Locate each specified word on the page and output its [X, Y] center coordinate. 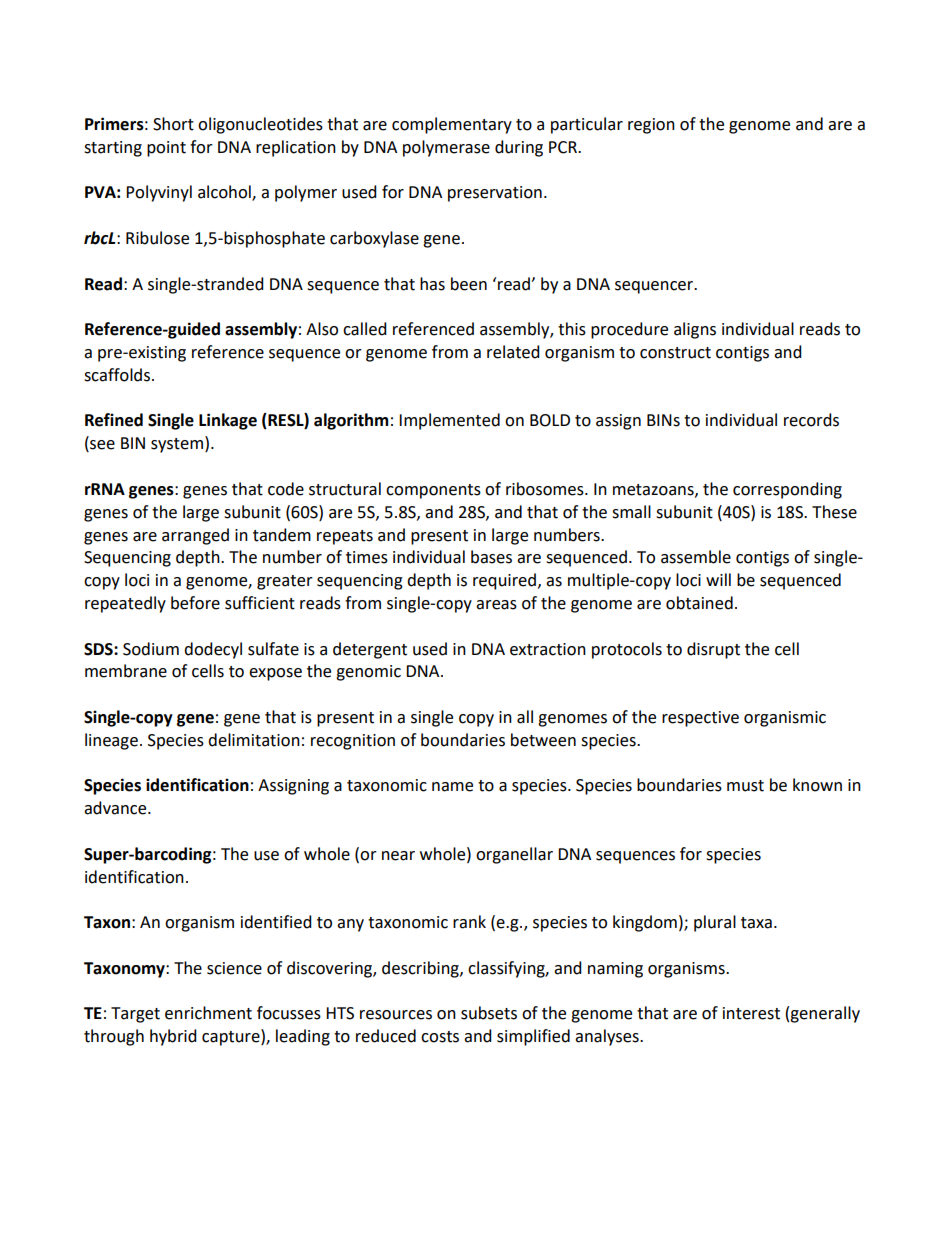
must [745, 786]
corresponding [787, 490]
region [651, 126]
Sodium [151, 649]
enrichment [208, 1013]
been [469, 284]
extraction [548, 649]
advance [116, 808]
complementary [452, 125]
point [166, 149]
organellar [514, 855]
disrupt [713, 650]
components [433, 491]
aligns [695, 330]
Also [322, 329]
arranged [195, 536]
